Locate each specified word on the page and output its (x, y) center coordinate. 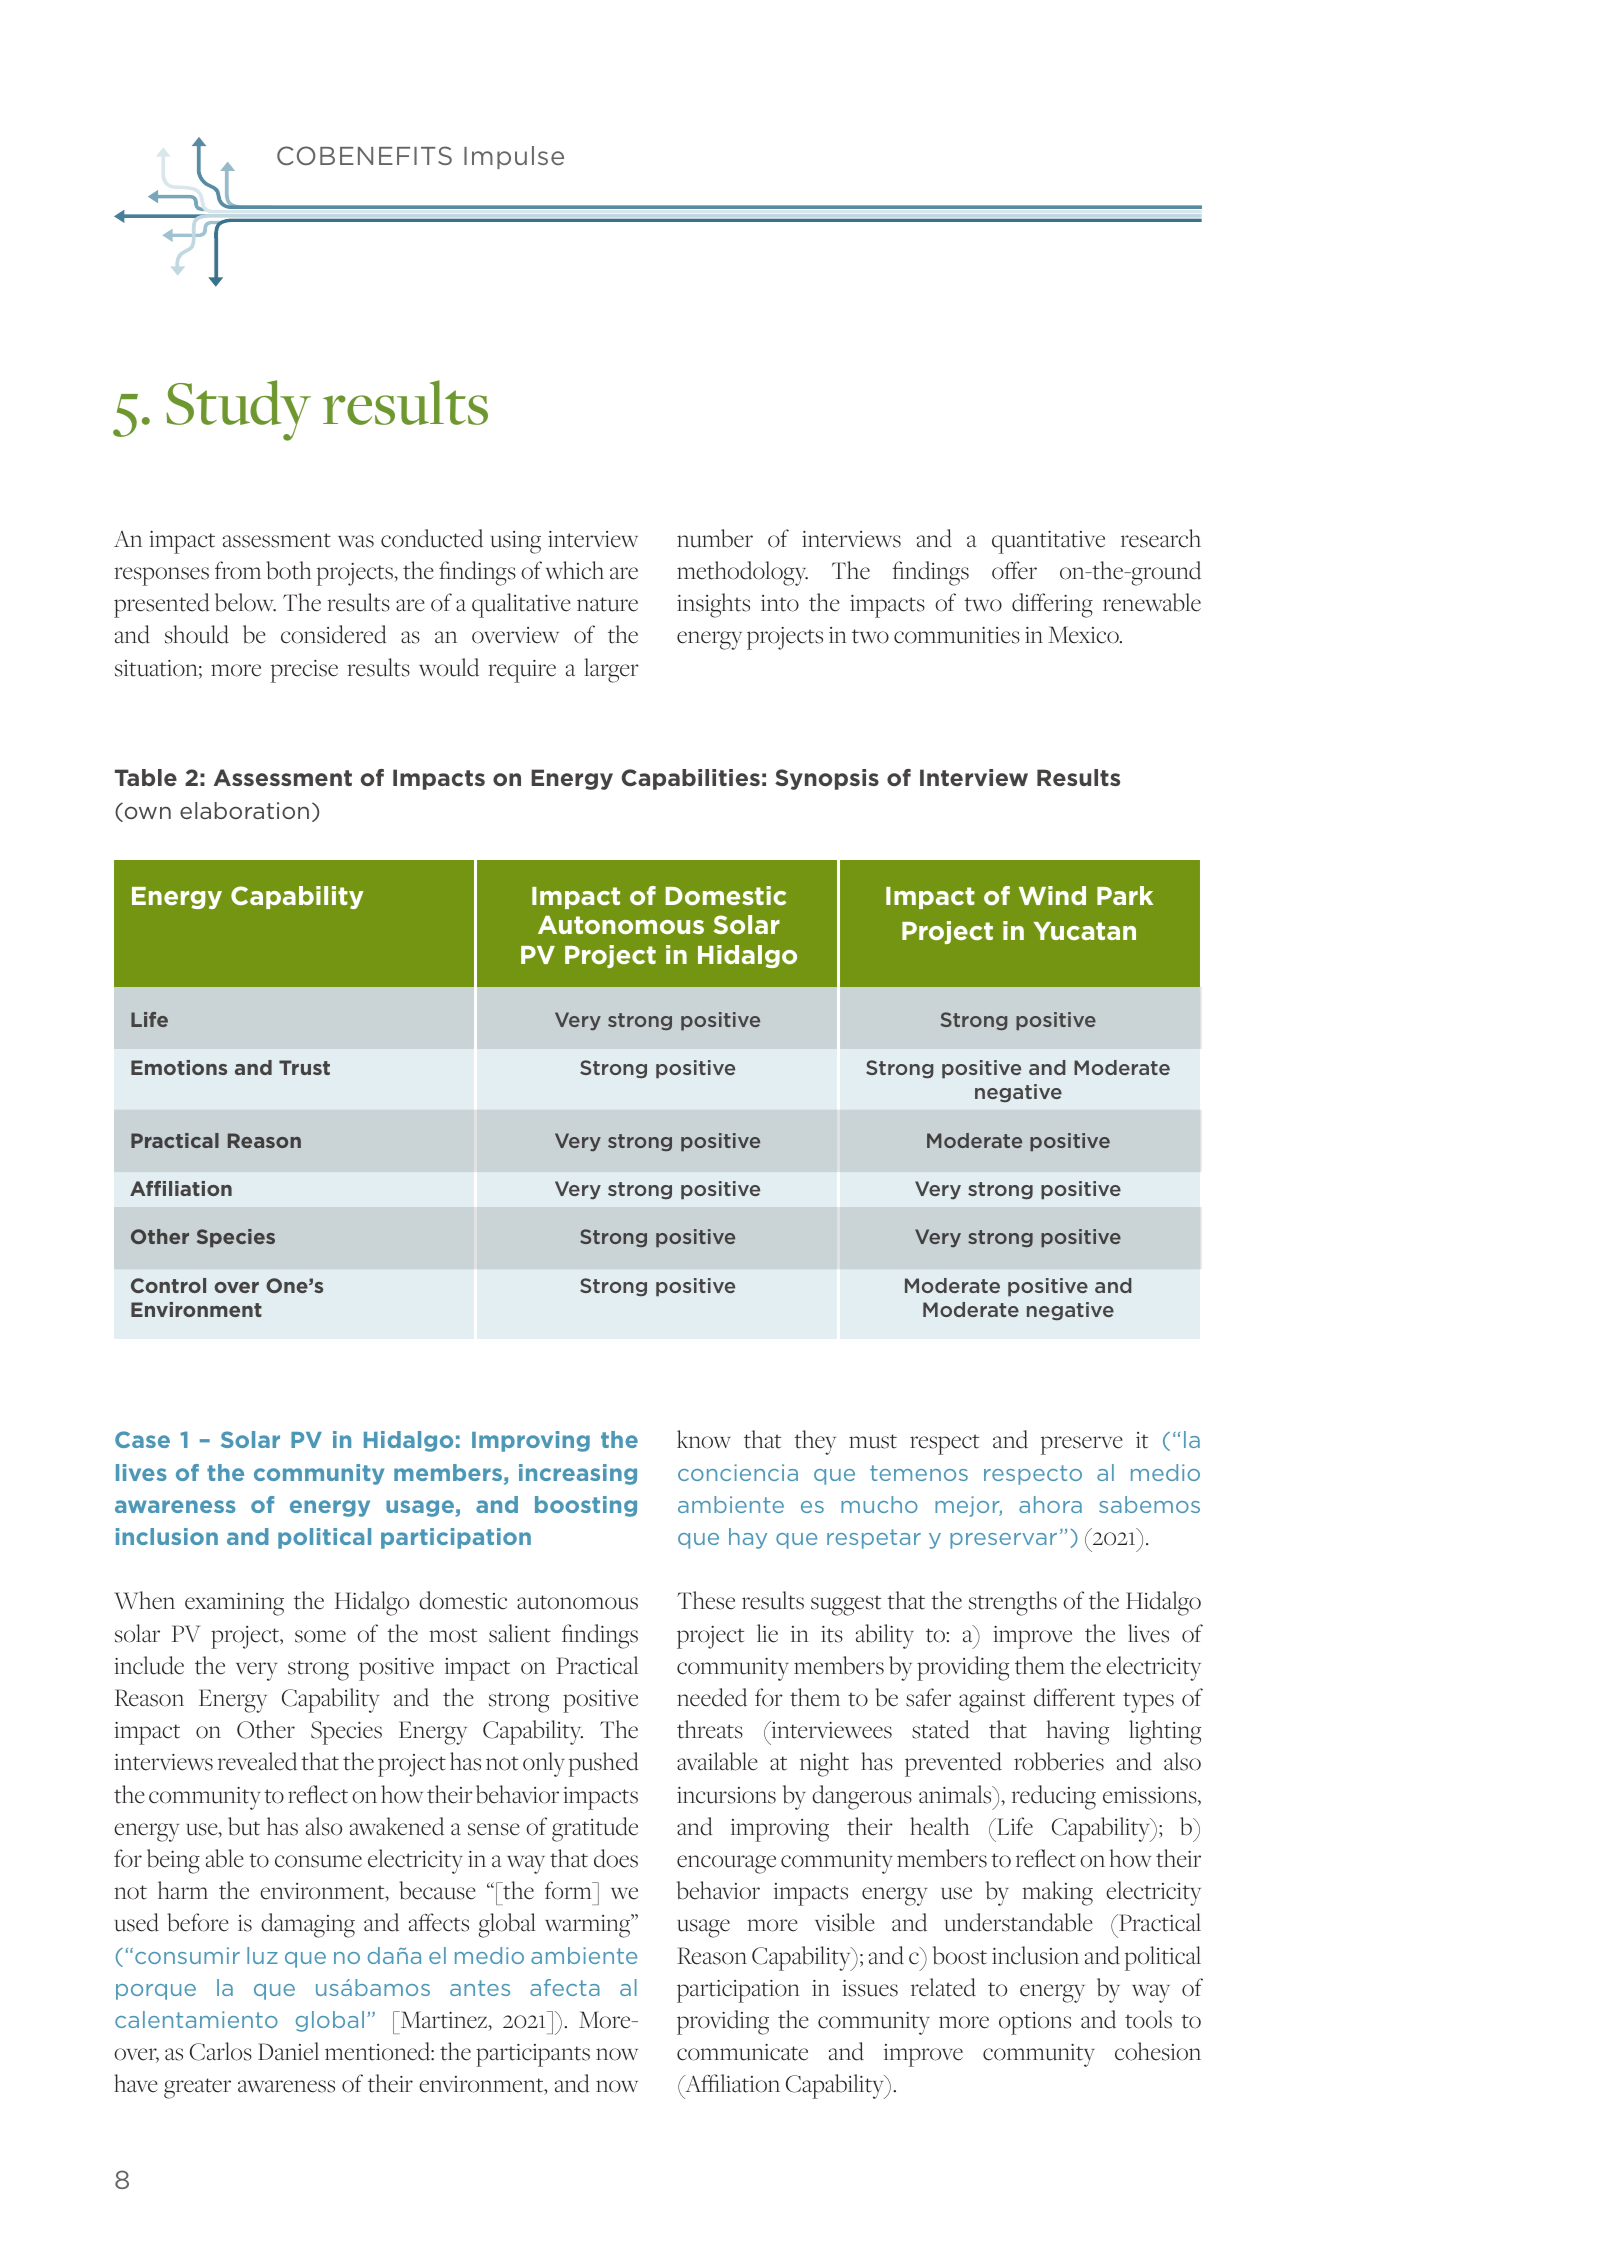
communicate (742, 2052)
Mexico (1084, 635)
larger (611, 670)
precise (304, 671)
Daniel (288, 2051)
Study (238, 410)
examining (234, 1604)
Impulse (514, 157)
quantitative (1048, 542)
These (706, 1600)
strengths (1013, 1603)
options (1035, 2023)
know (704, 1439)
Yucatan (1085, 931)
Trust (304, 1067)
